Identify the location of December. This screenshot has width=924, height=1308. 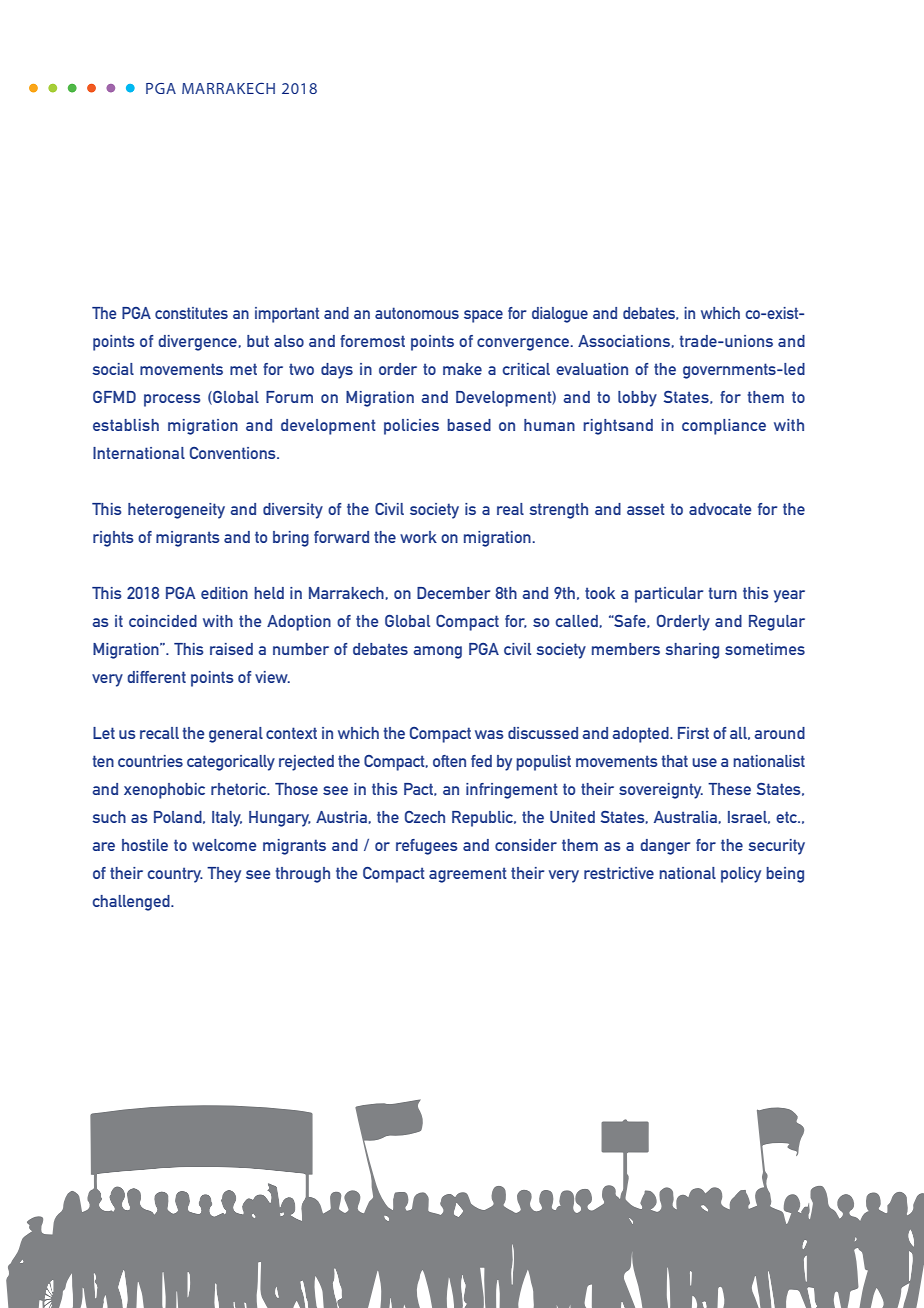
(453, 593).
